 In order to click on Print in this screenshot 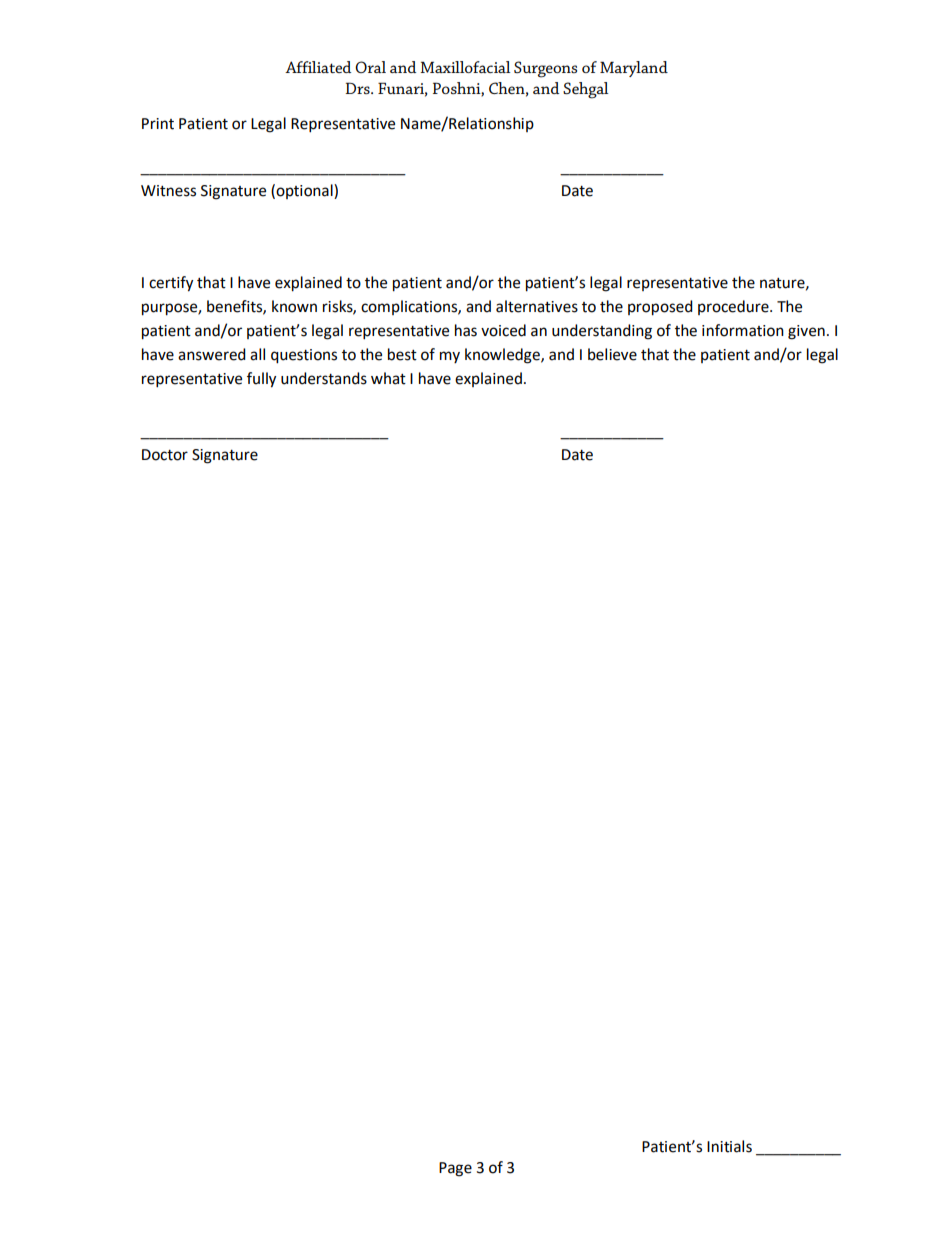, I will do `click(158, 124)`.
